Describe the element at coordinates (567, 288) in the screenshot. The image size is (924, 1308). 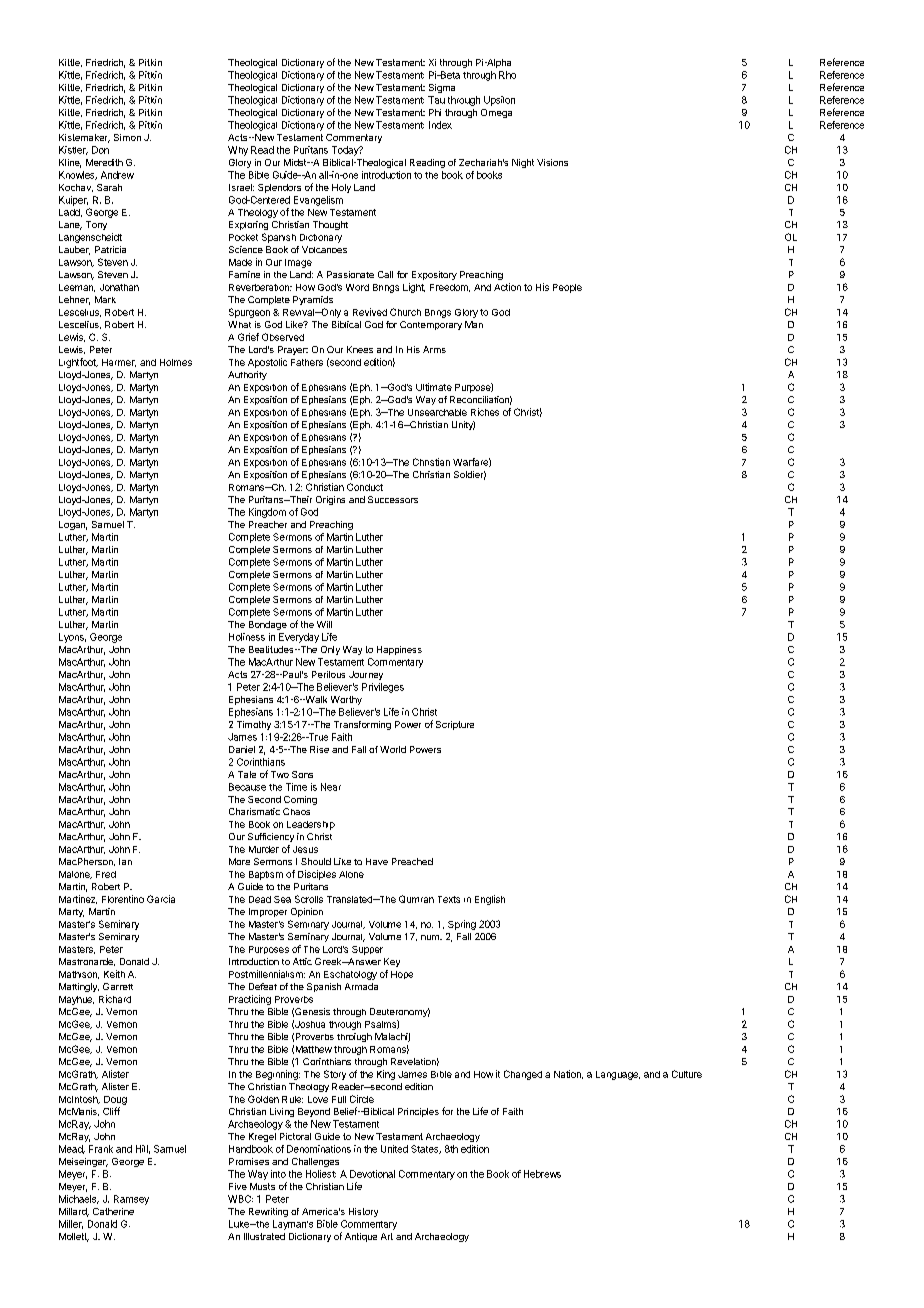
I see `People` at that location.
